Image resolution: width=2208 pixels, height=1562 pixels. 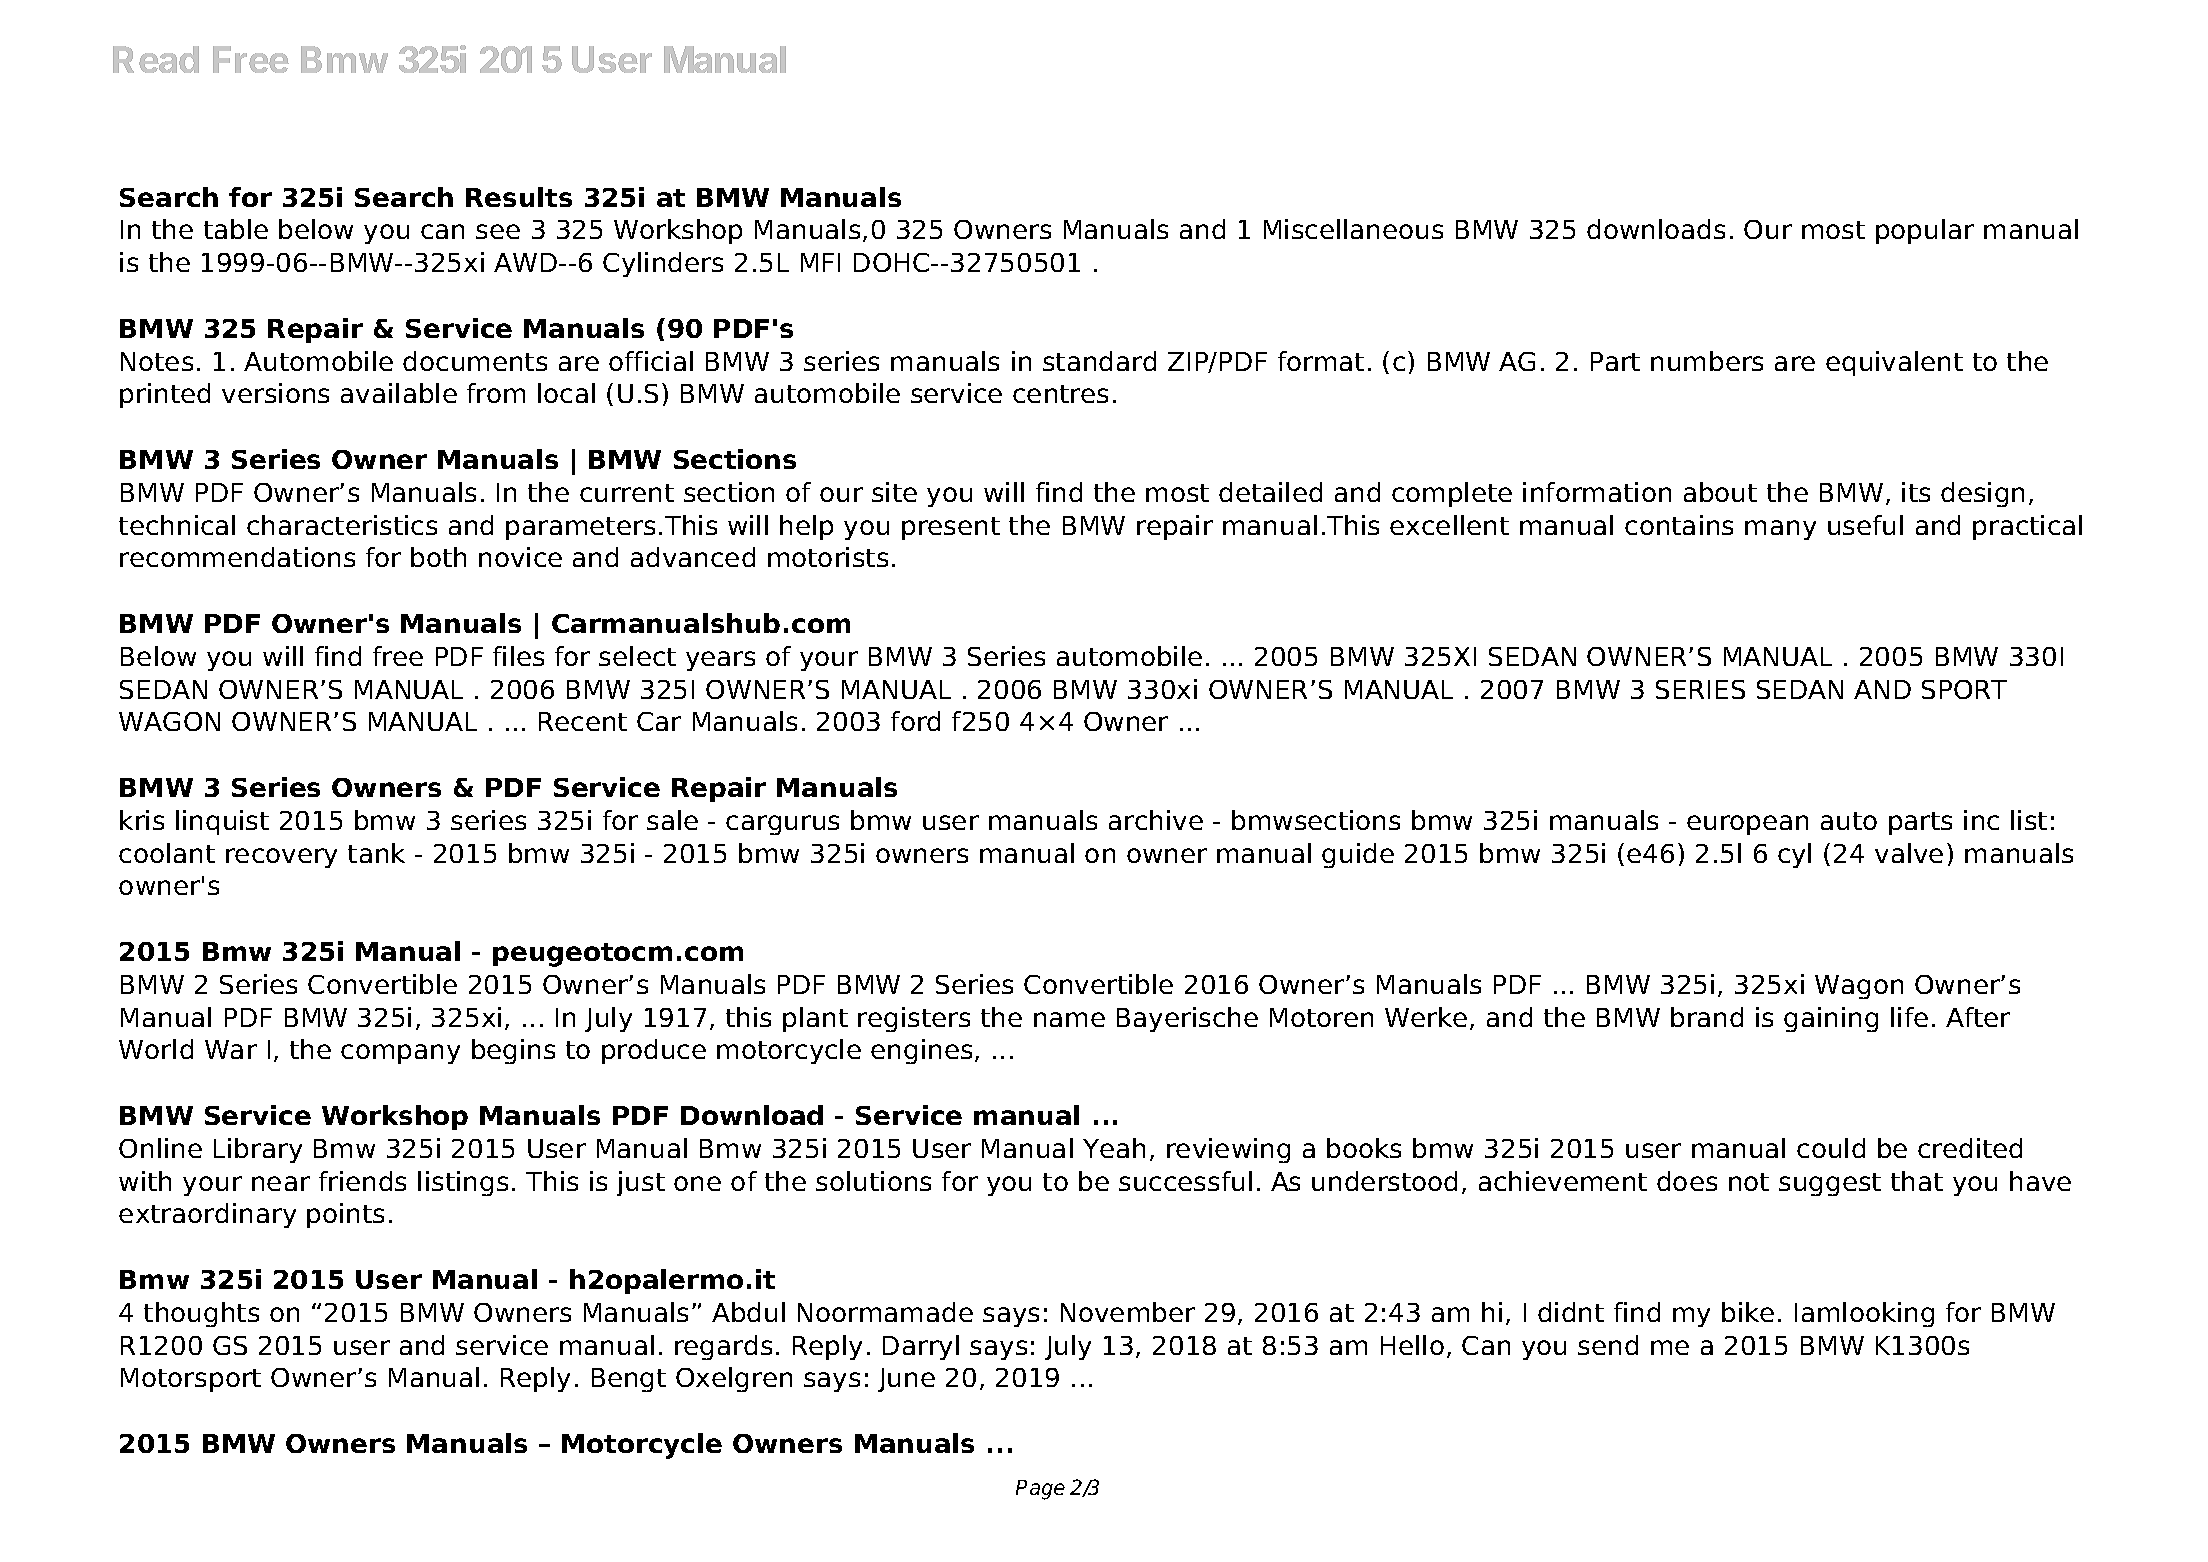 I want to click on Bengt, so click(x=629, y=1380).
